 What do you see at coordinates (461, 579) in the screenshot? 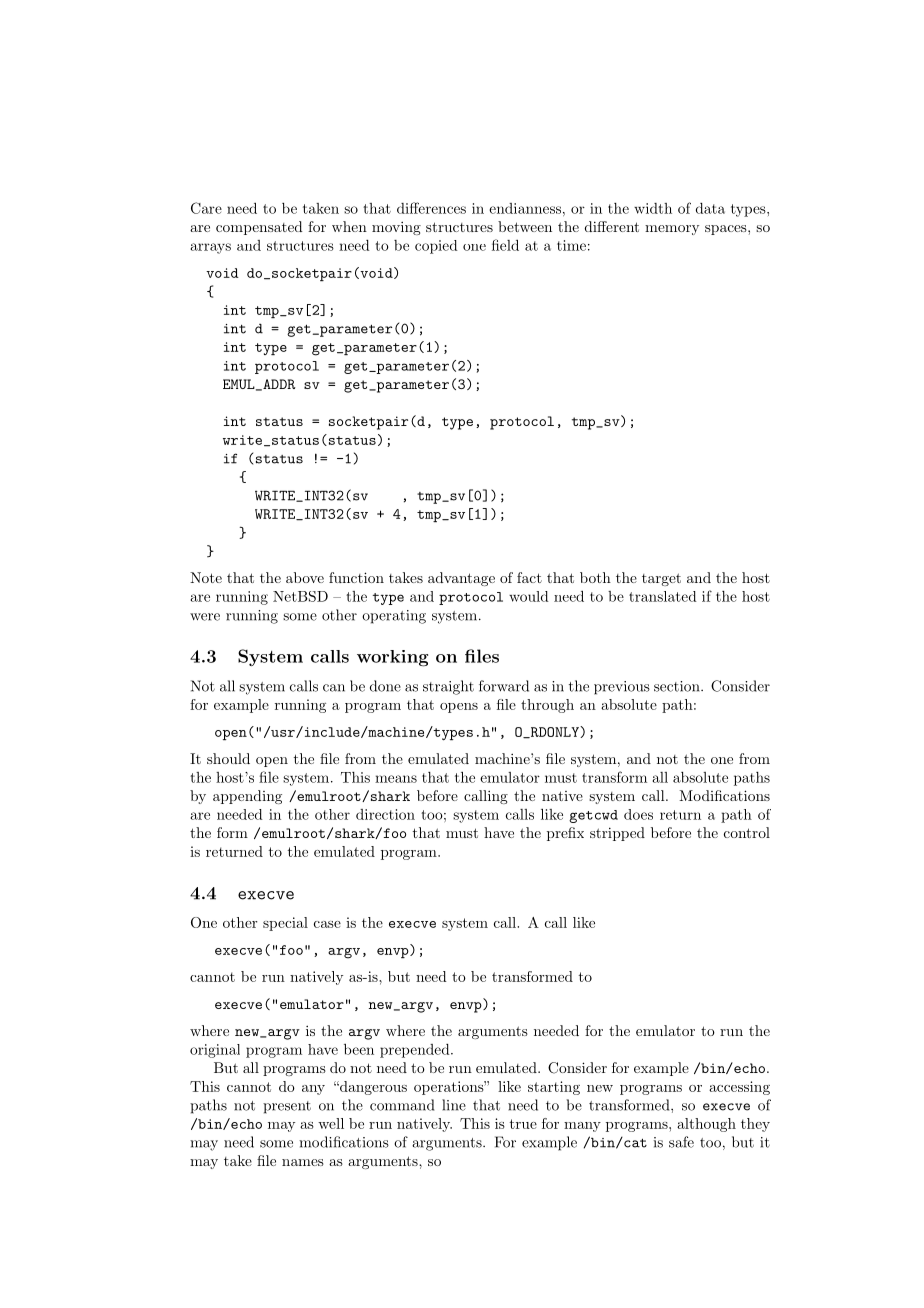
I see `advantage` at bounding box center [461, 579].
